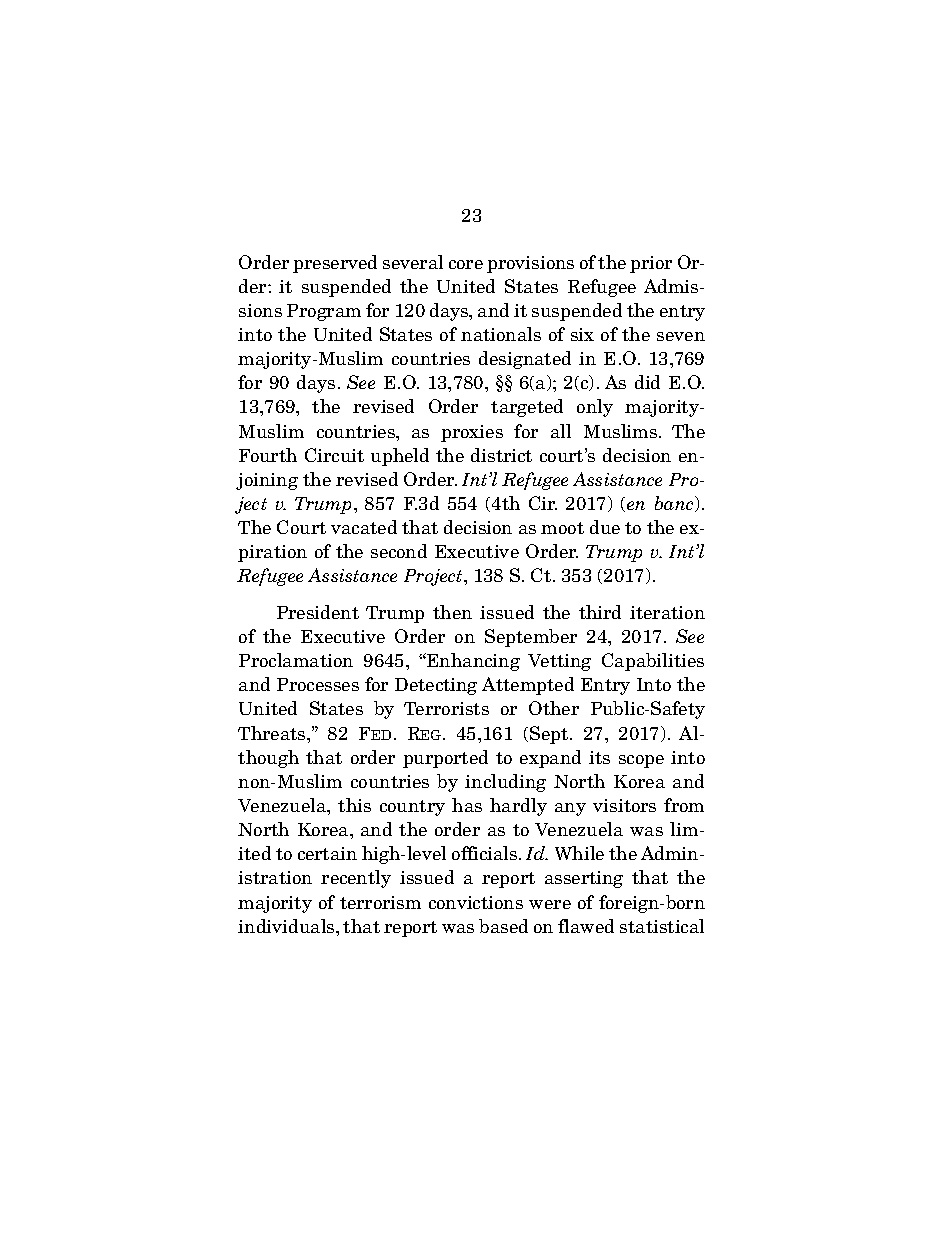  What do you see at coordinates (651, 264) in the screenshot?
I see `prior` at bounding box center [651, 264].
